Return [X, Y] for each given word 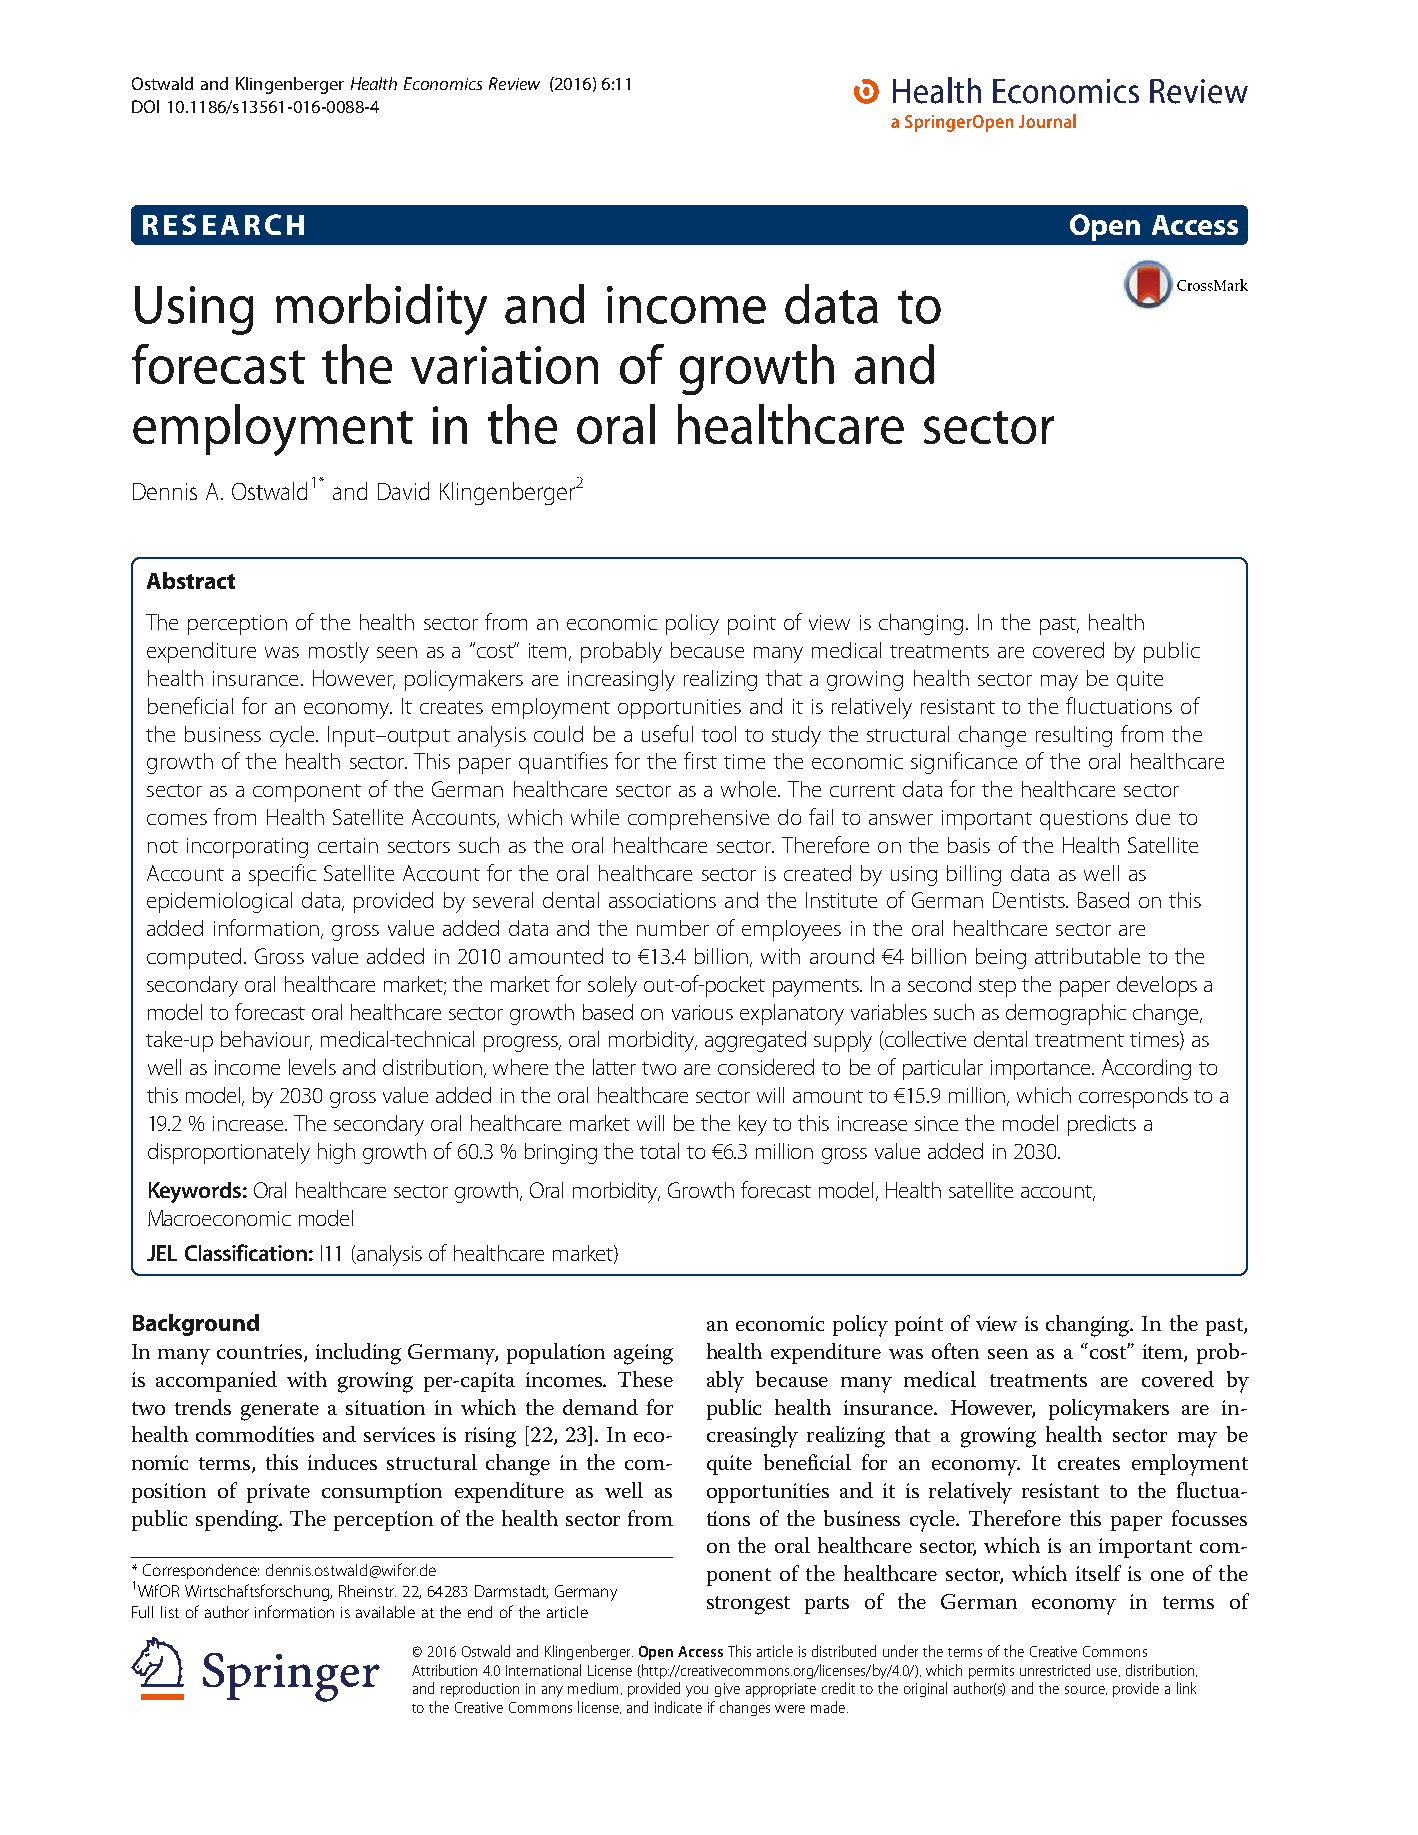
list [170, 1612]
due [1153, 817]
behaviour [266, 1040]
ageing [643, 1354]
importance [1042, 1070]
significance [964, 763]
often [955, 1351]
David [403, 491]
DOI [145, 106]
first [700, 760]
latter [614, 1067]
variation [504, 365]
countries [259, 1351]
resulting [1074, 736]
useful [667, 733]
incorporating [247, 848]
